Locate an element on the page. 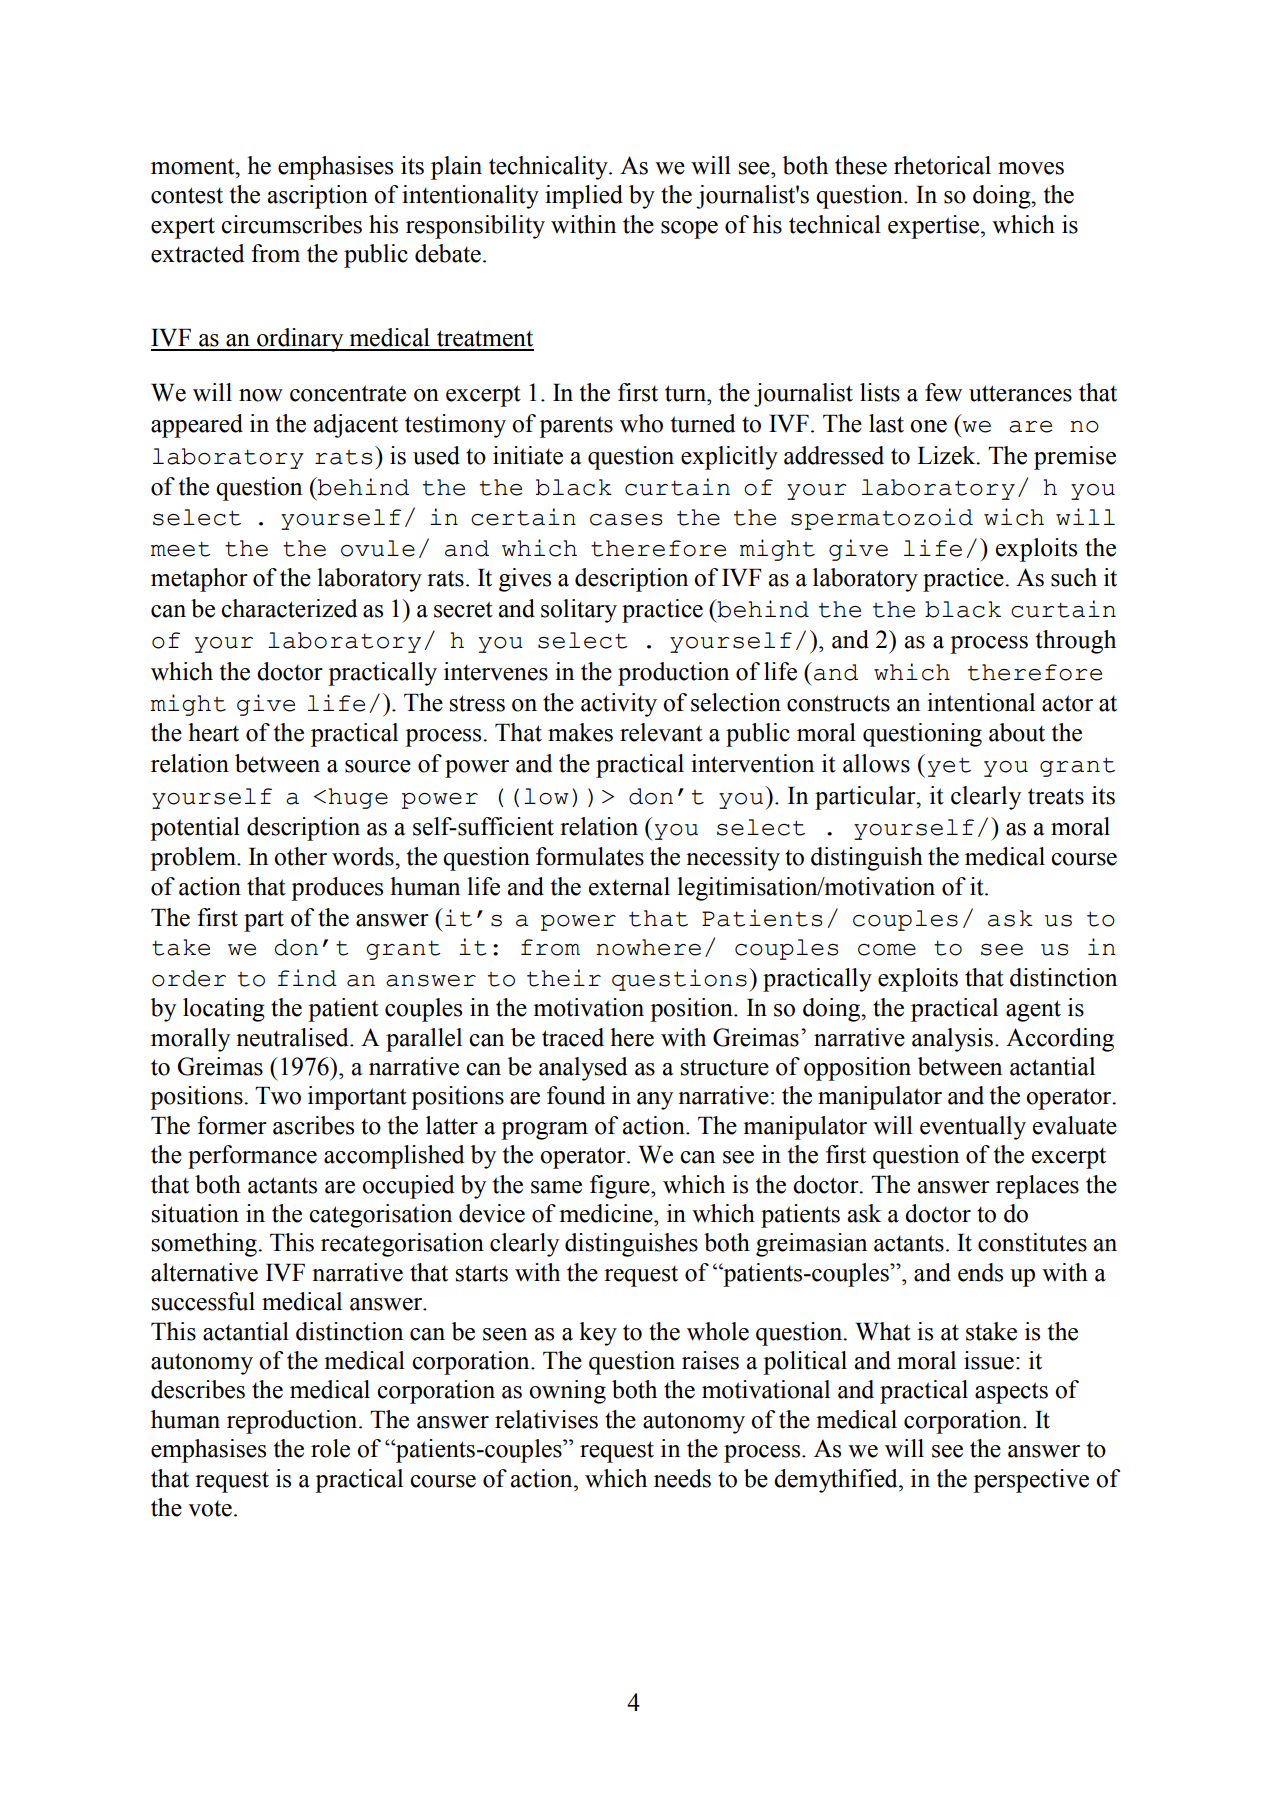 The height and width of the document is (1793, 1268). needs is located at coordinates (682, 1478).
